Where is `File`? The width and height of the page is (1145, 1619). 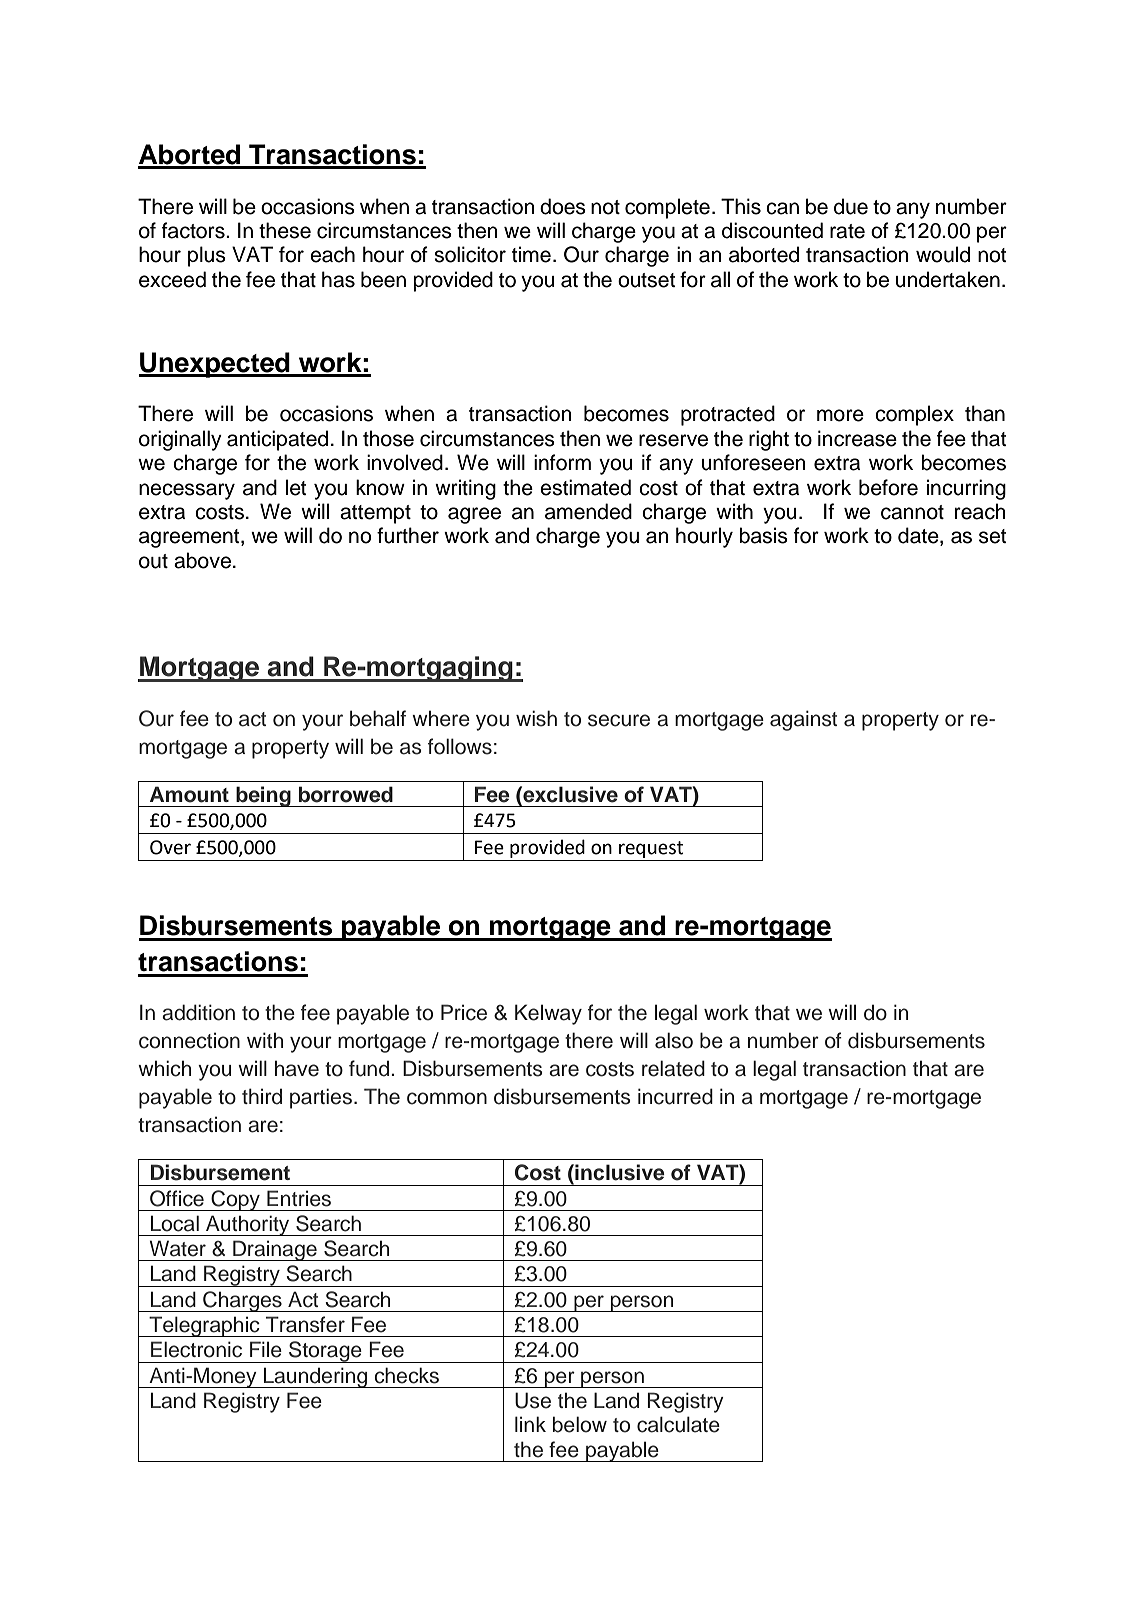
File is located at coordinates (266, 1349).
